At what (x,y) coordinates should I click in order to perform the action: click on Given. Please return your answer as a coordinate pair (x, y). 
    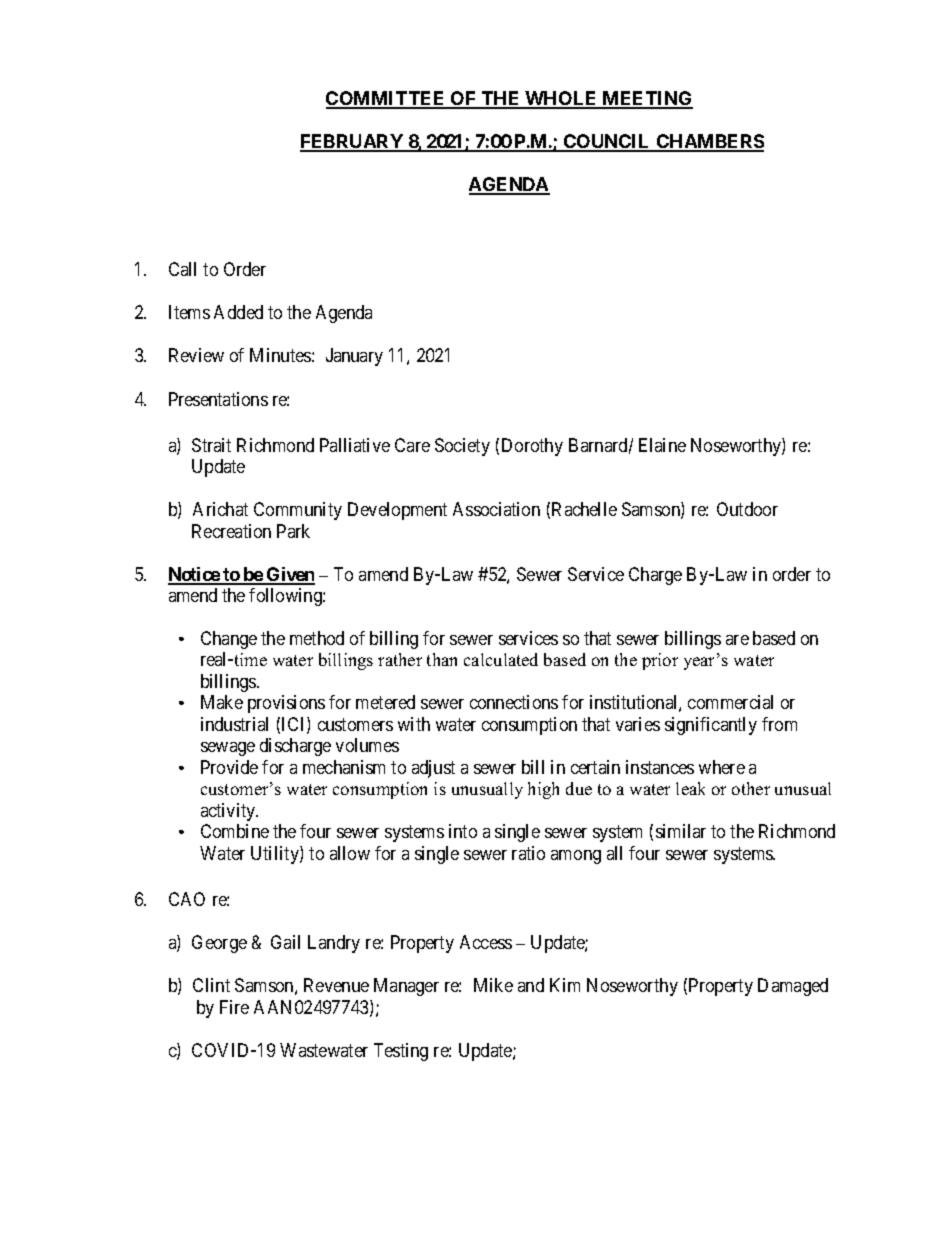
    Looking at the image, I should click on (290, 575).
